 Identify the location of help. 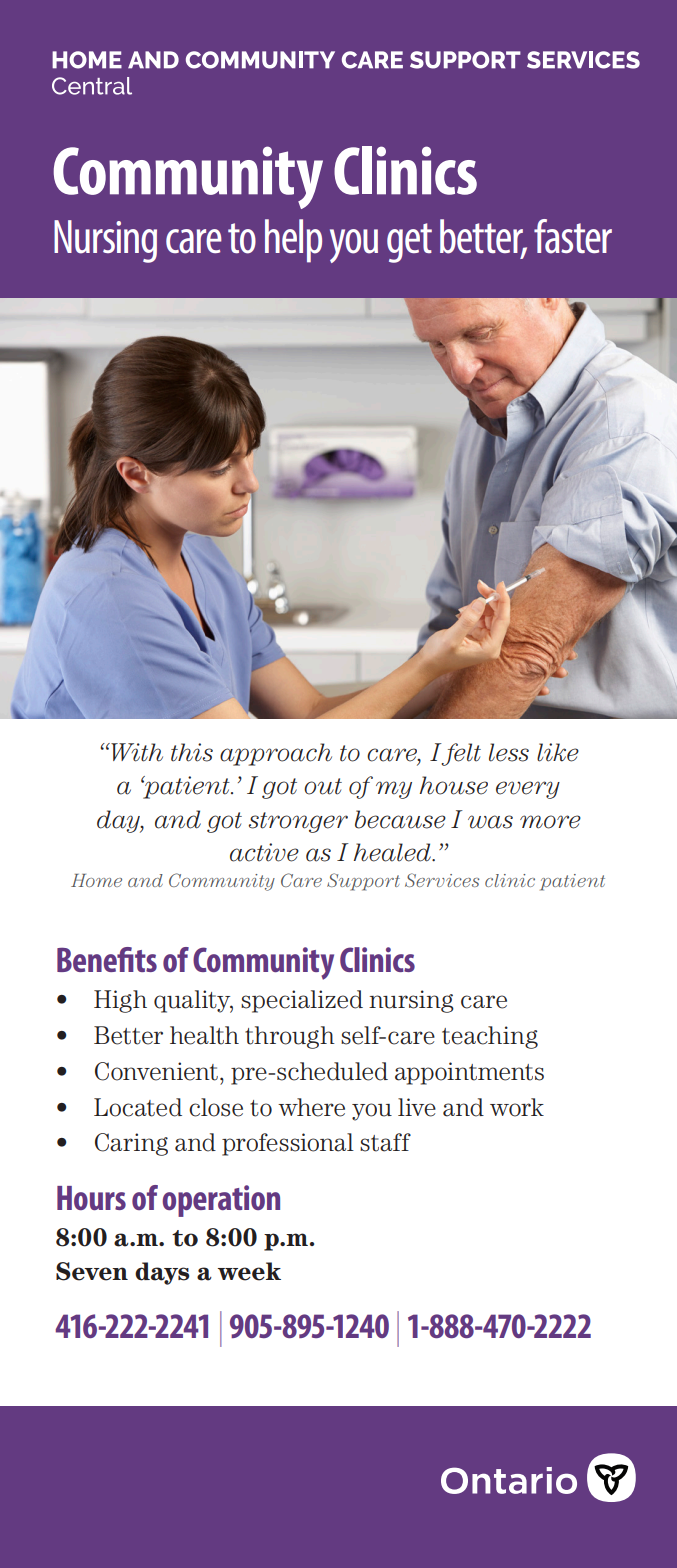
(293, 241).
